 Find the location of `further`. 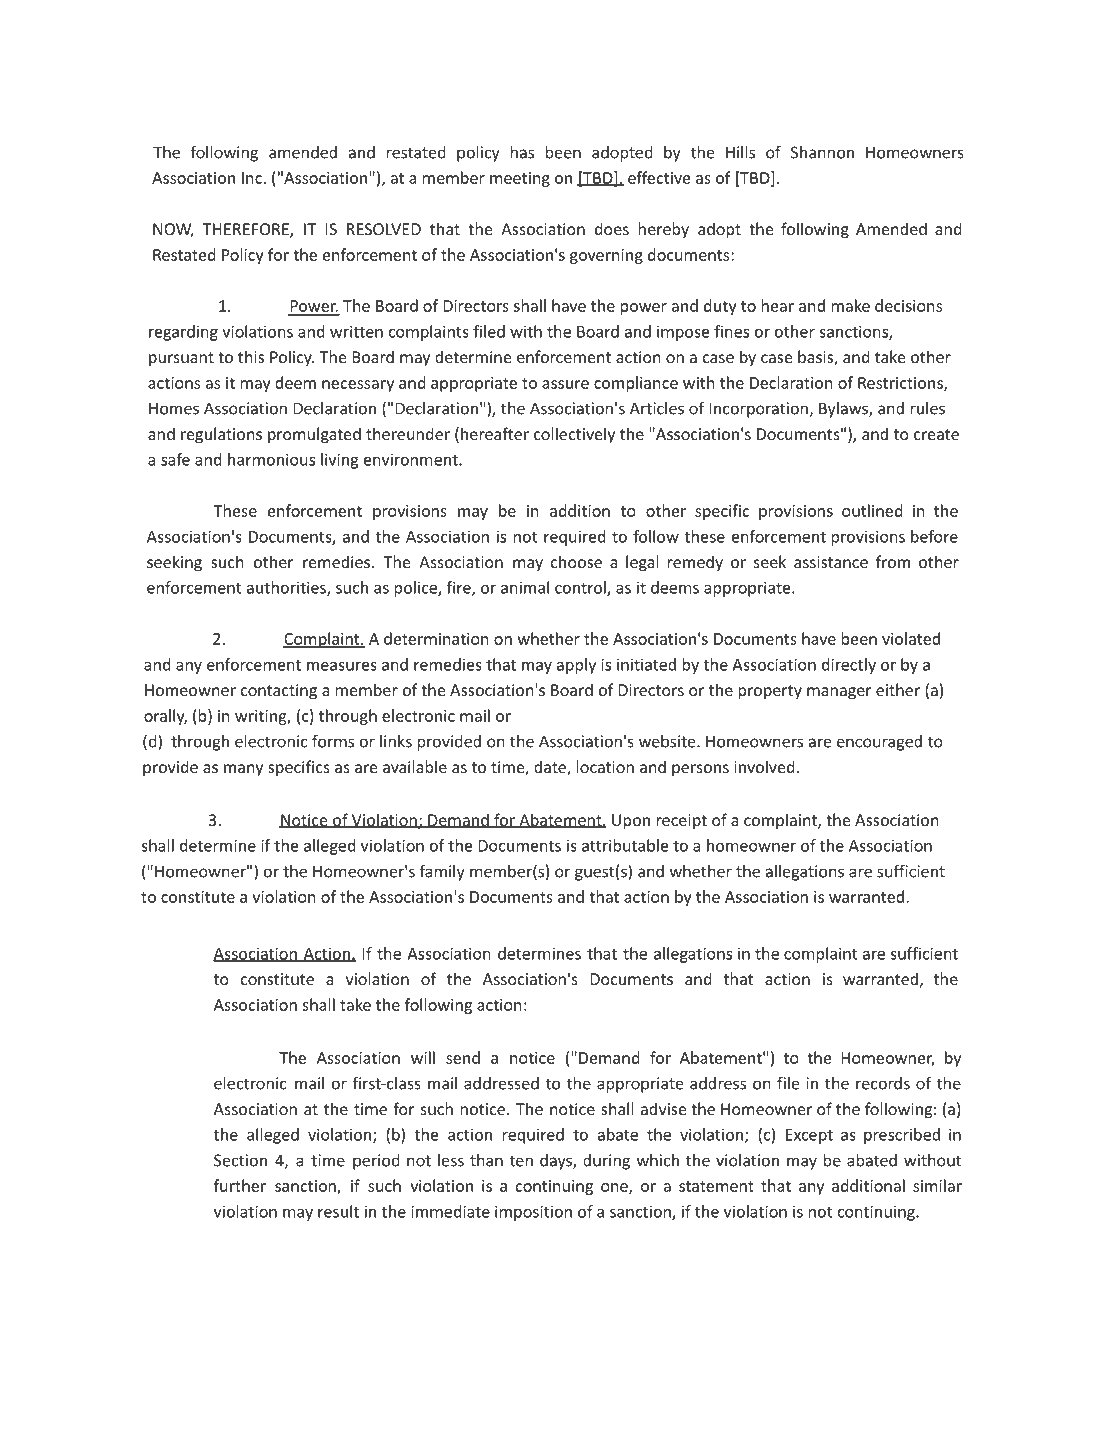

further is located at coordinates (240, 1185).
